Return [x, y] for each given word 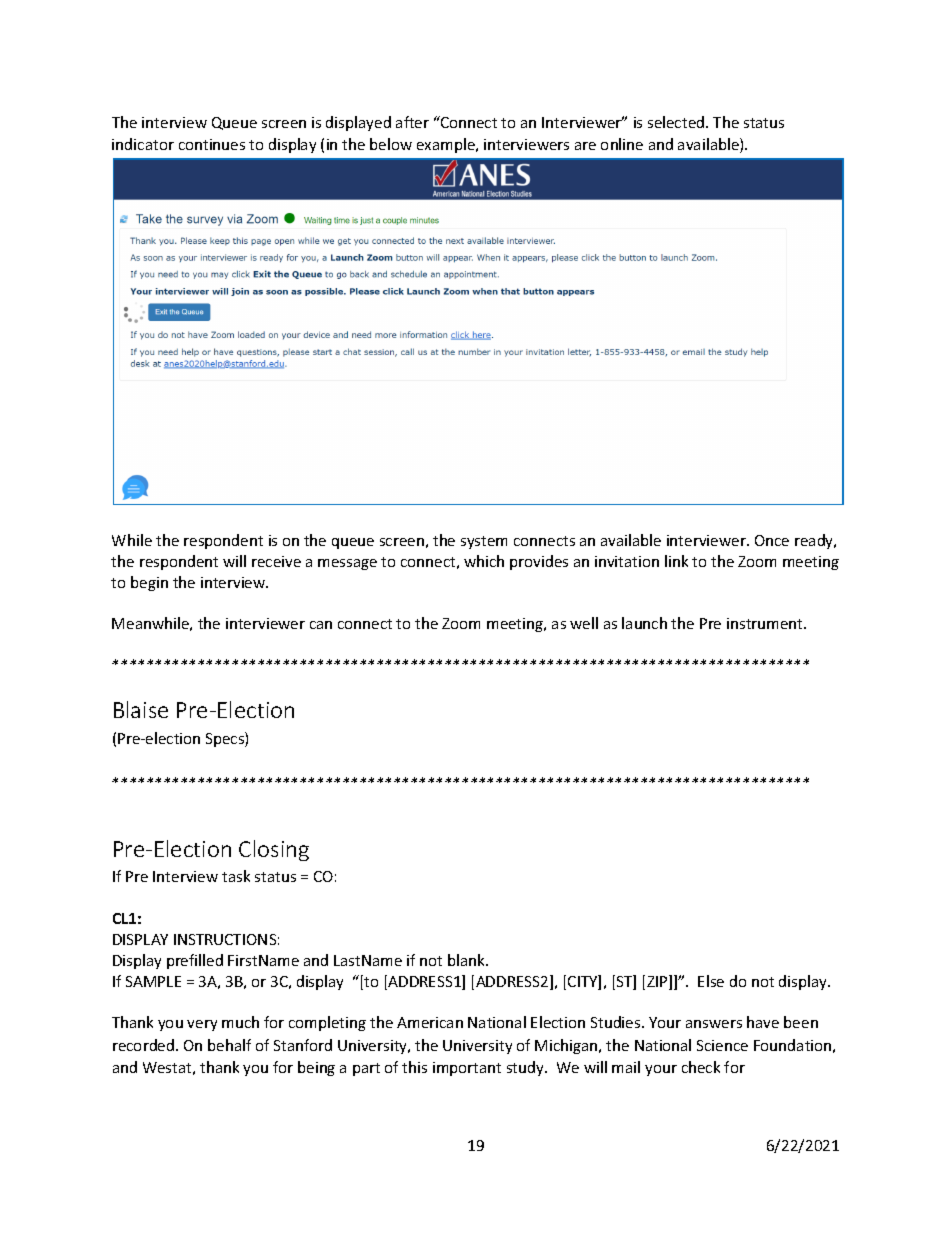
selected [677, 122]
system [484, 542]
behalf [229, 1045]
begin [149, 583]
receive [276, 561]
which [484, 561]
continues [212, 144]
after [412, 122]
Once [772, 540]
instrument [766, 623]
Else [711, 981]
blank [467, 960]
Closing [274, 850]
